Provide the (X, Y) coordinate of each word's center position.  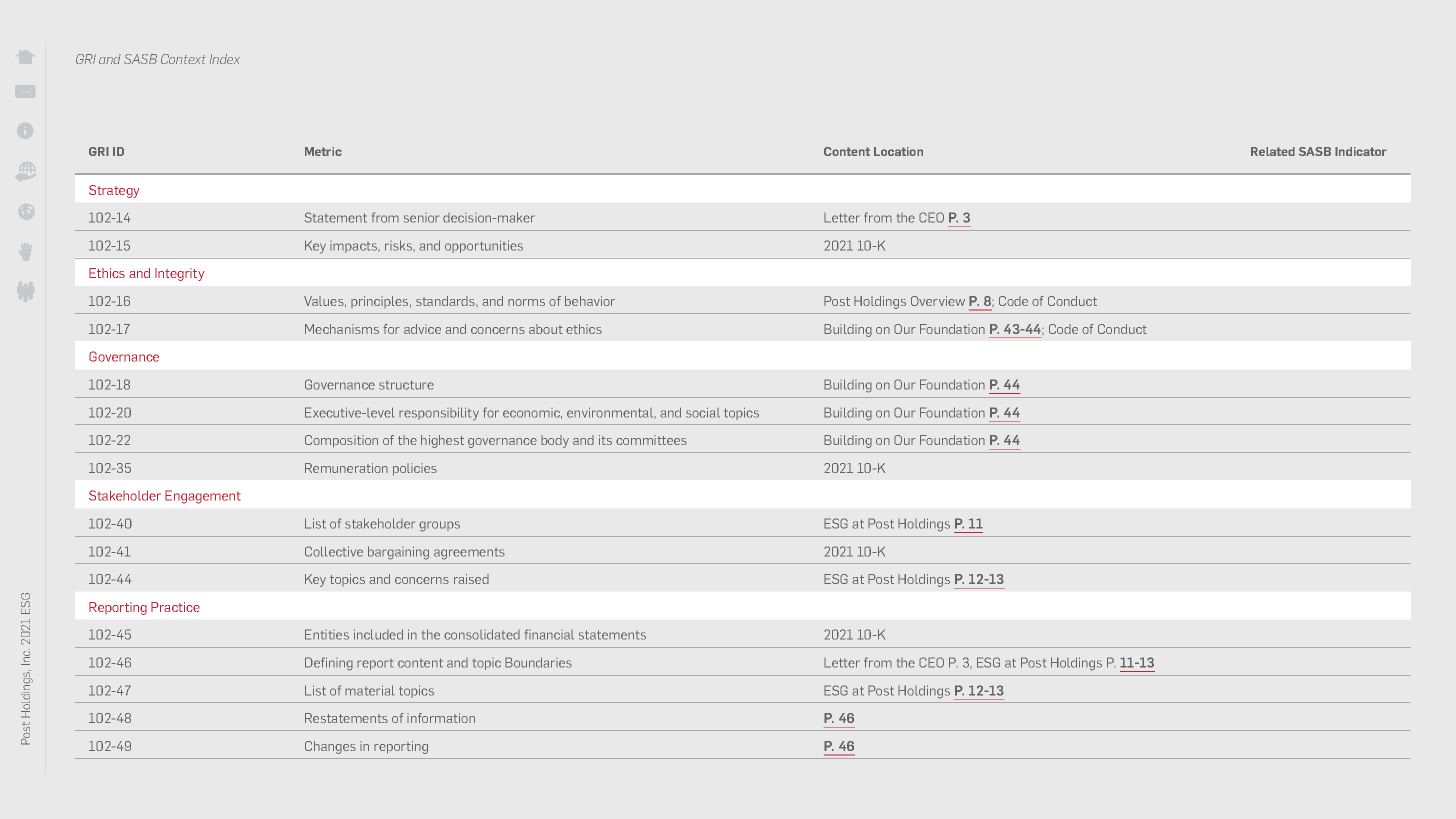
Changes (330, 747)
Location (898, 151)
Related (1273, 151)
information (441, 718)
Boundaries (538, 662)
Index (225, 59)
